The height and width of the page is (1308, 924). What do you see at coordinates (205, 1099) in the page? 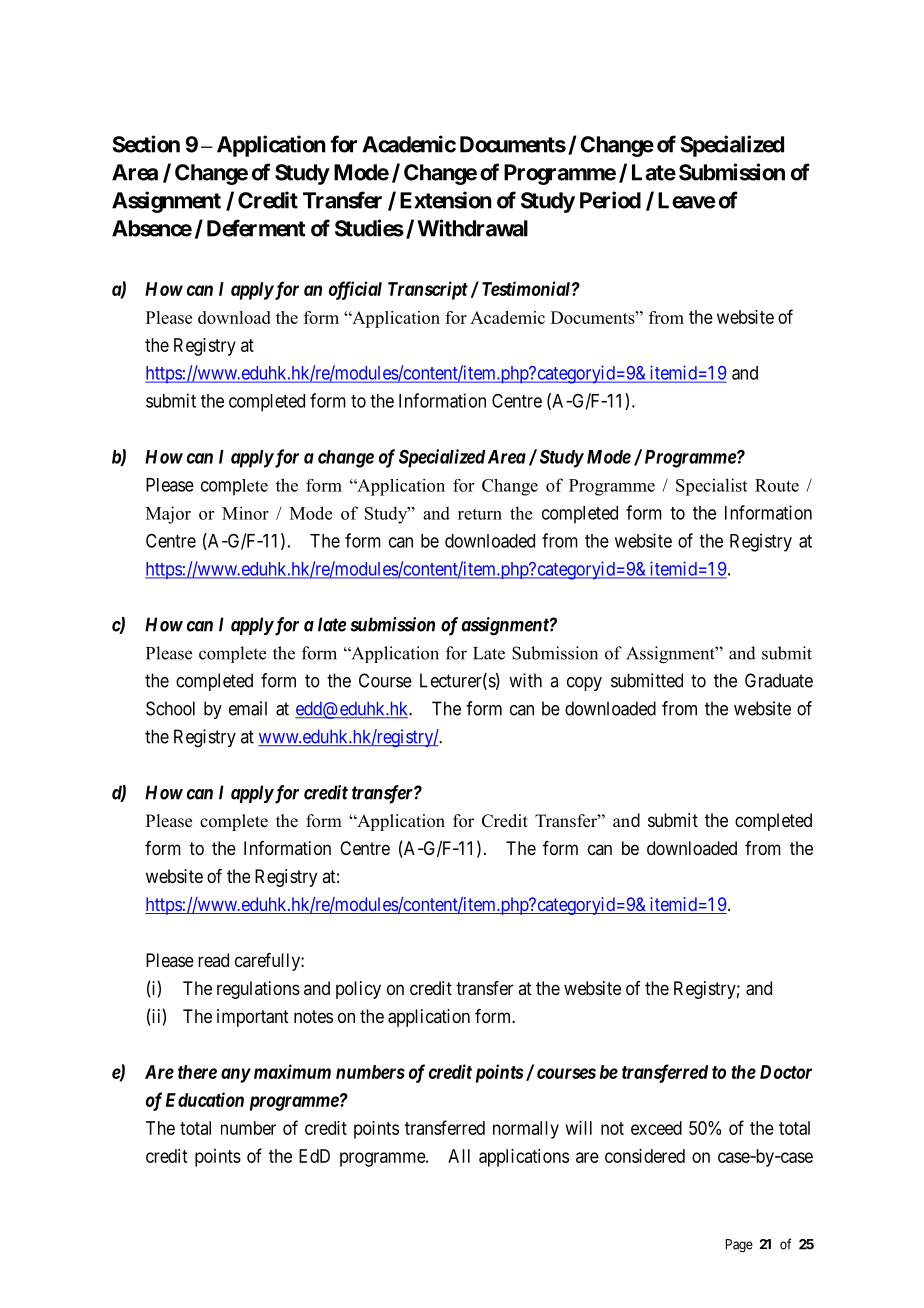
I see `Education` at bounding box center [205, 1099].
